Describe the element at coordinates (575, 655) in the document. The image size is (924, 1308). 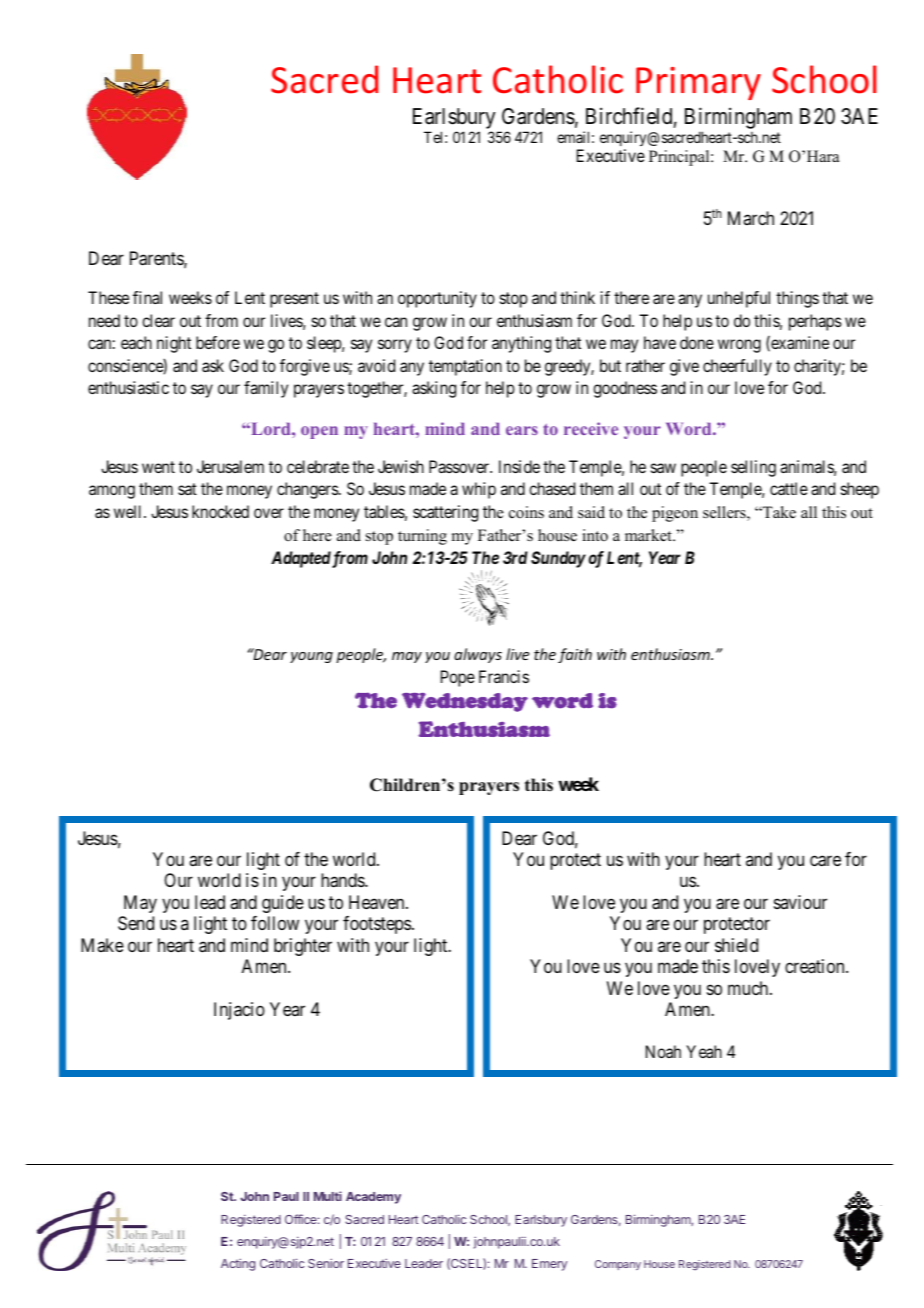
I see `faith` at that location.
